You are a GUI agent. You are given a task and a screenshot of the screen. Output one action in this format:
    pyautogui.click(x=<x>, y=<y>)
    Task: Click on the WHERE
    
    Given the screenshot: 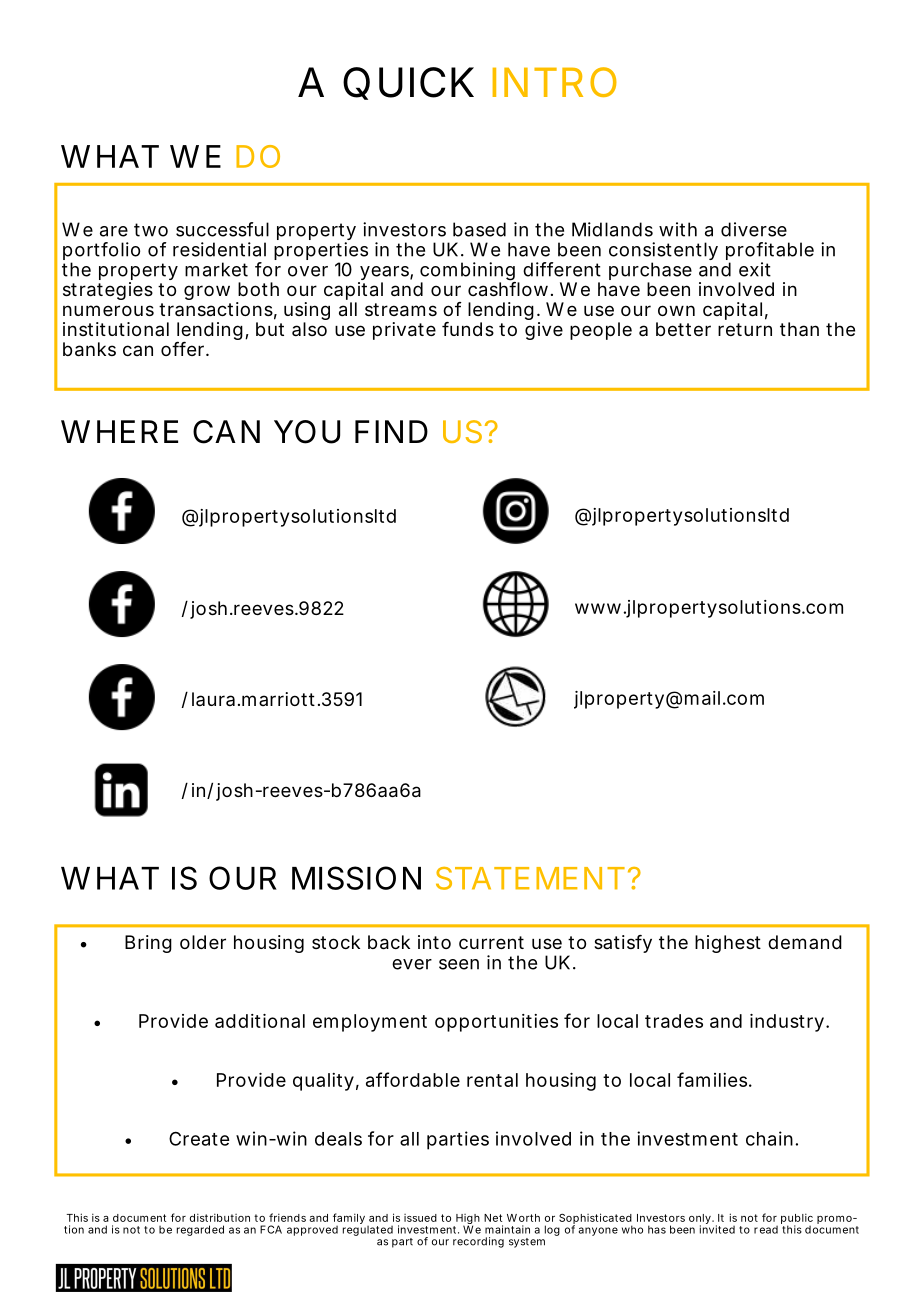 What is the action you would take?
    pyautogui.click(x=119, y=431)
